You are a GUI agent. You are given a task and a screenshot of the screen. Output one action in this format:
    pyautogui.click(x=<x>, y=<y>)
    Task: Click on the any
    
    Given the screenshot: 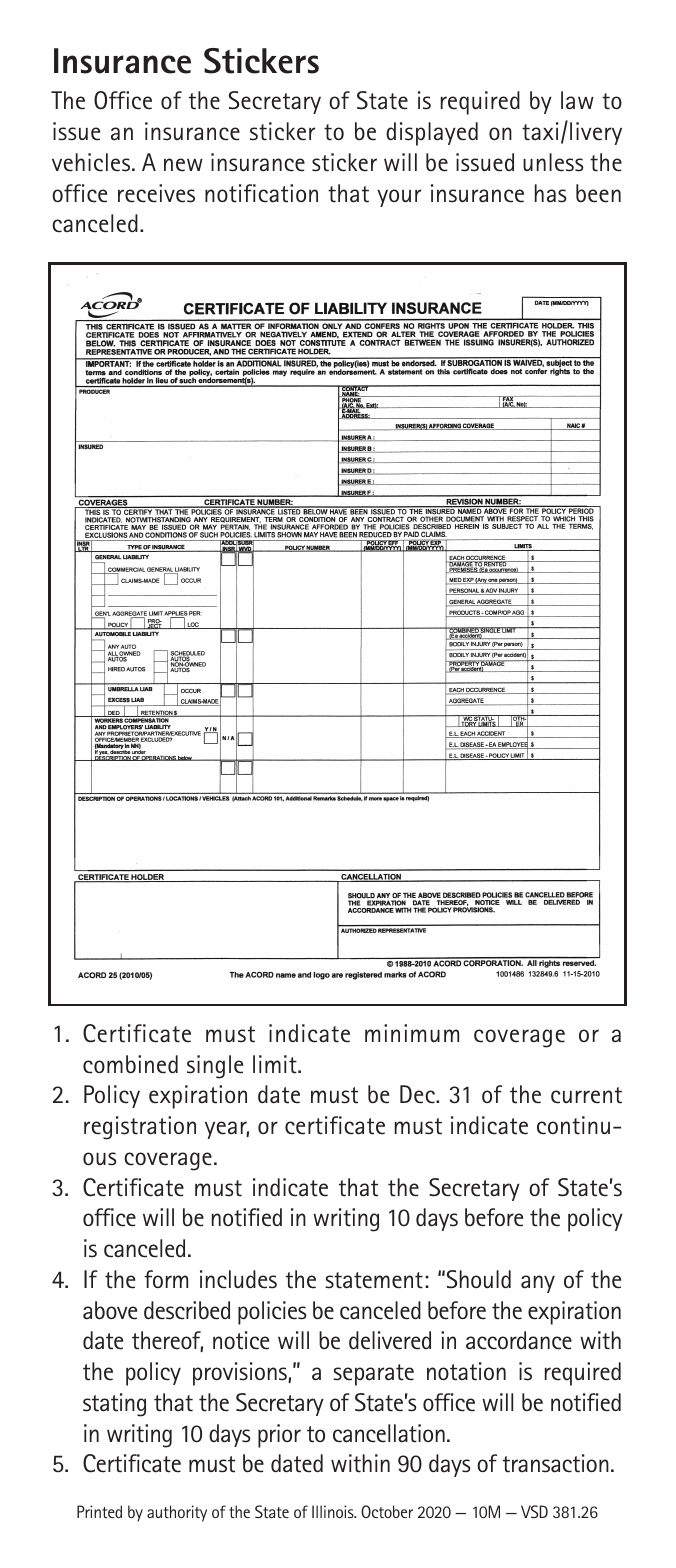 What is the action you would take?
    pyautogui.click(x=538, y=1284)
